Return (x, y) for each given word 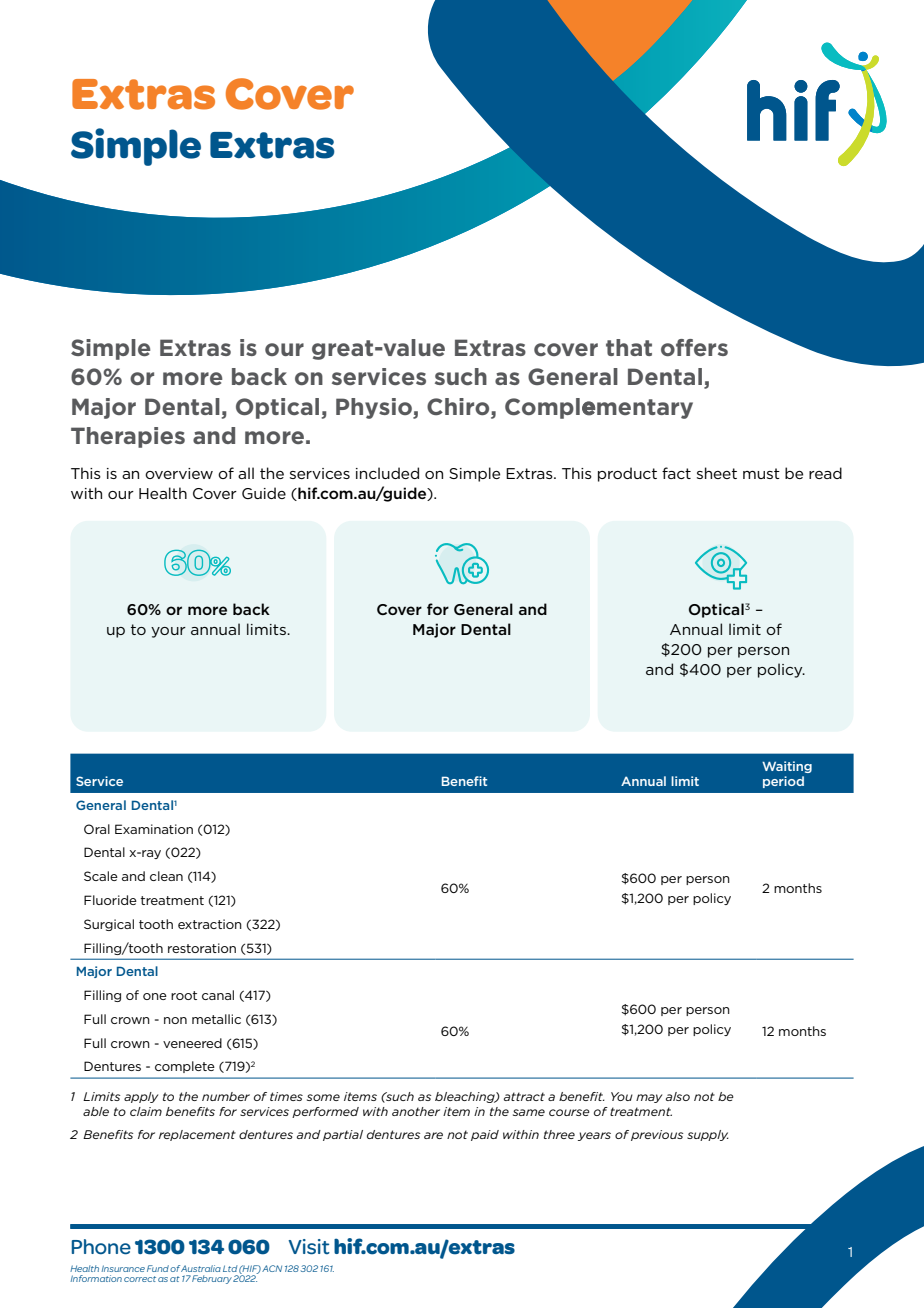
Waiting (787, 767)
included (387, 473)
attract (524, 1096)
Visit (309, 1247)
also (678, 1096)
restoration (202, 948)
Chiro (459, 406)
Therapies (128, 437)
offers (694, 347)
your (168, 632)
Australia (201, 1268)
